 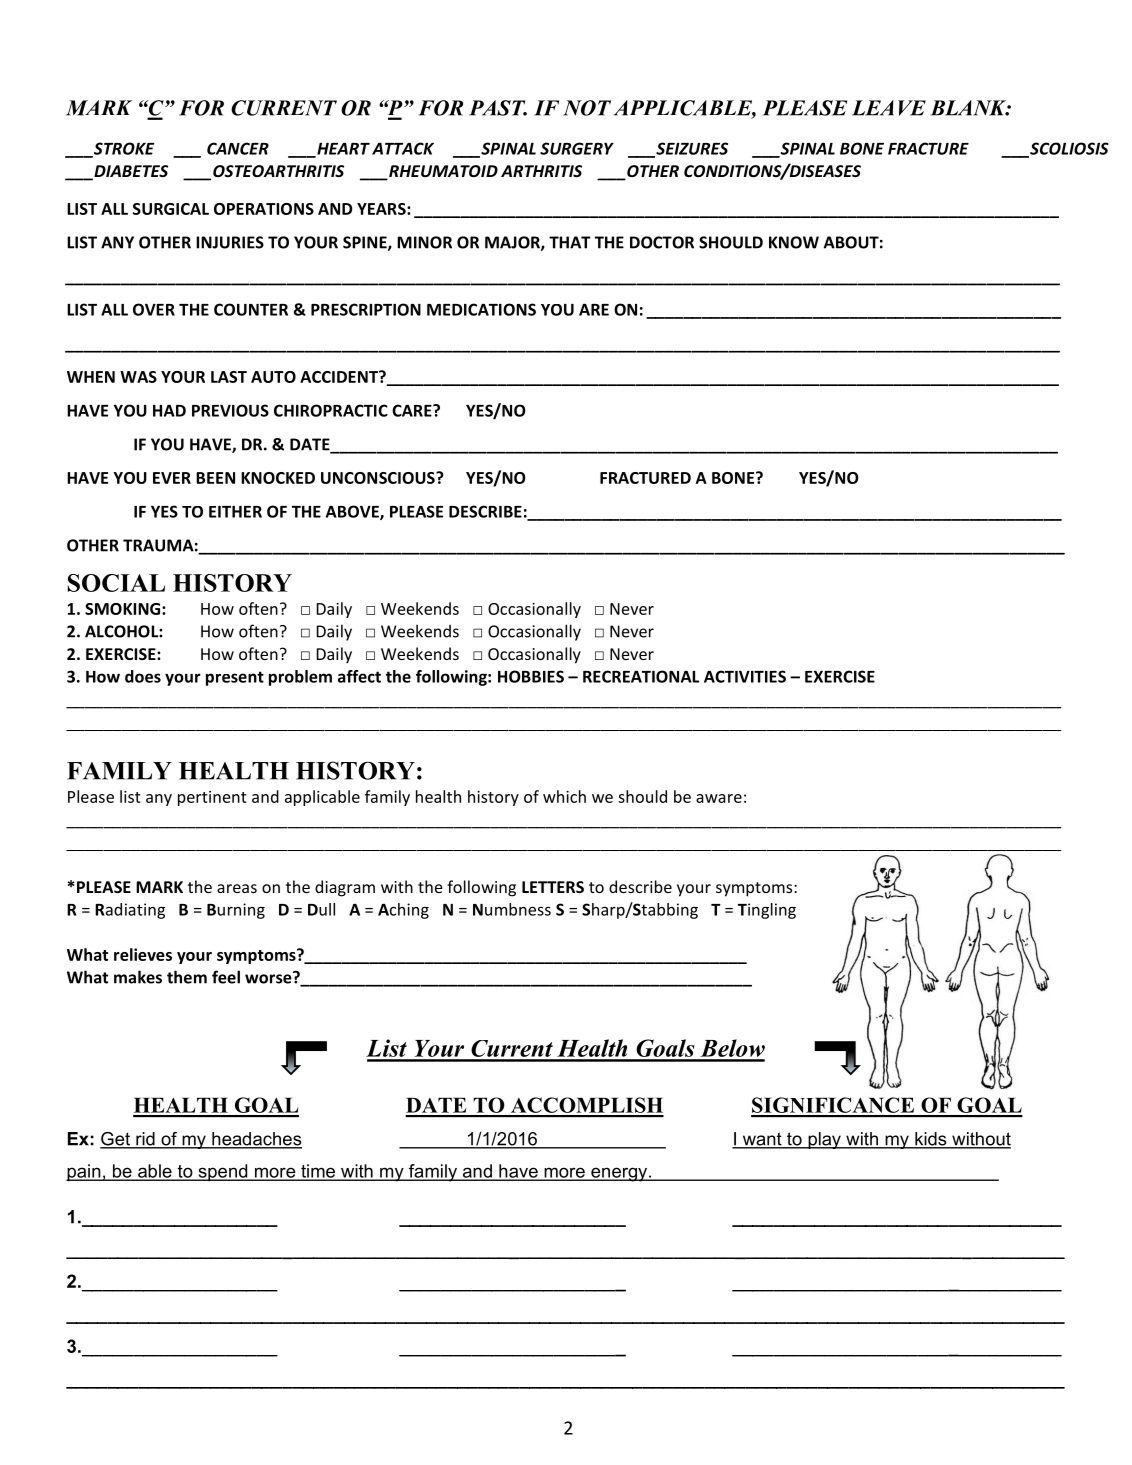 I want to click on HOBBIES, so click(x=531, y=676).
